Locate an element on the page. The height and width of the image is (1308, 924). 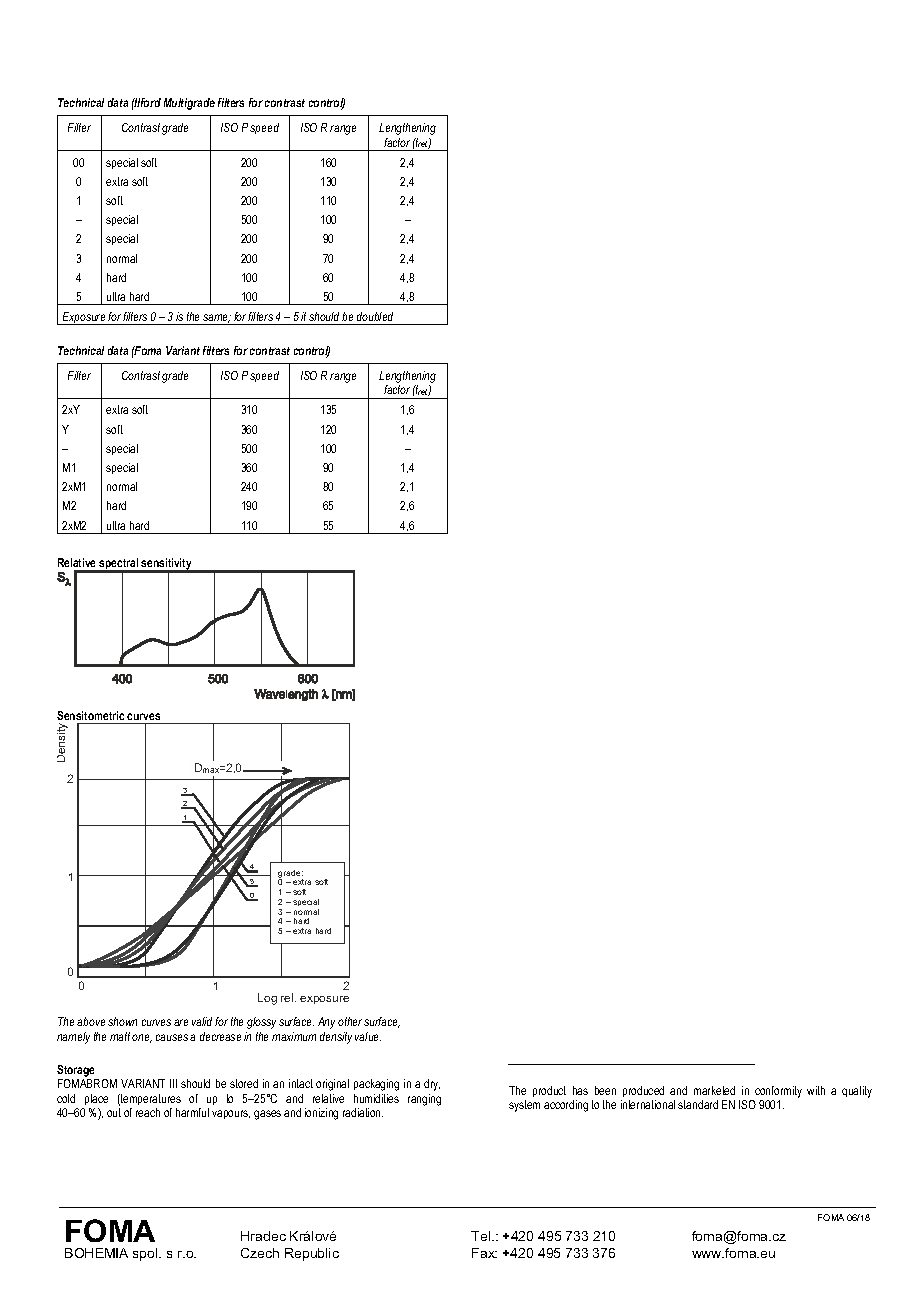
value is located at coordinates (368, 1036).
